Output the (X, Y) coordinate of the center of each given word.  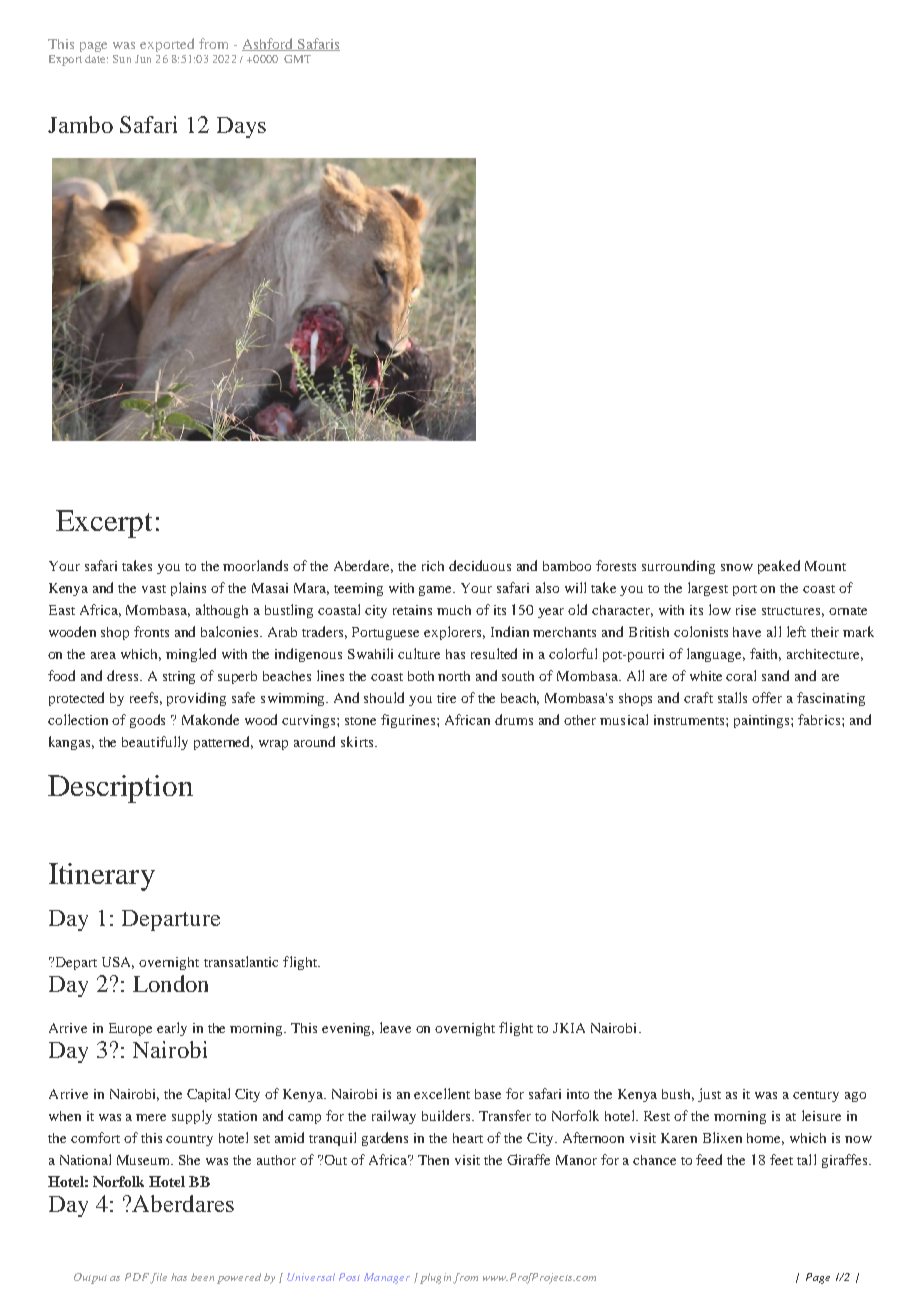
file (158, 1278)
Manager (387, 1278)
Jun (143, 59)
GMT (297, 59)
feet (781, 1159)
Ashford (269, 44)
